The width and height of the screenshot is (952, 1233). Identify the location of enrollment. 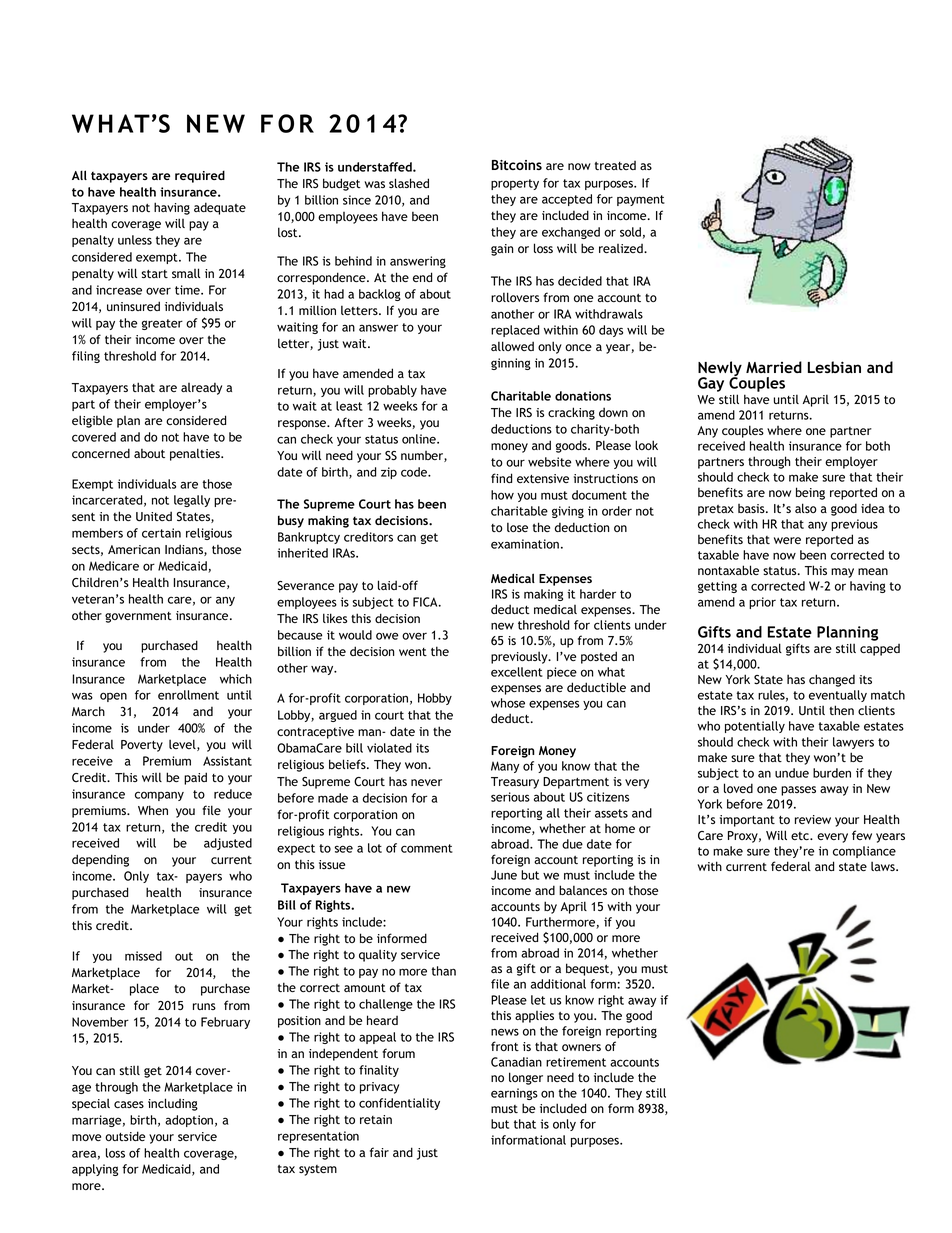
(188, 695).
